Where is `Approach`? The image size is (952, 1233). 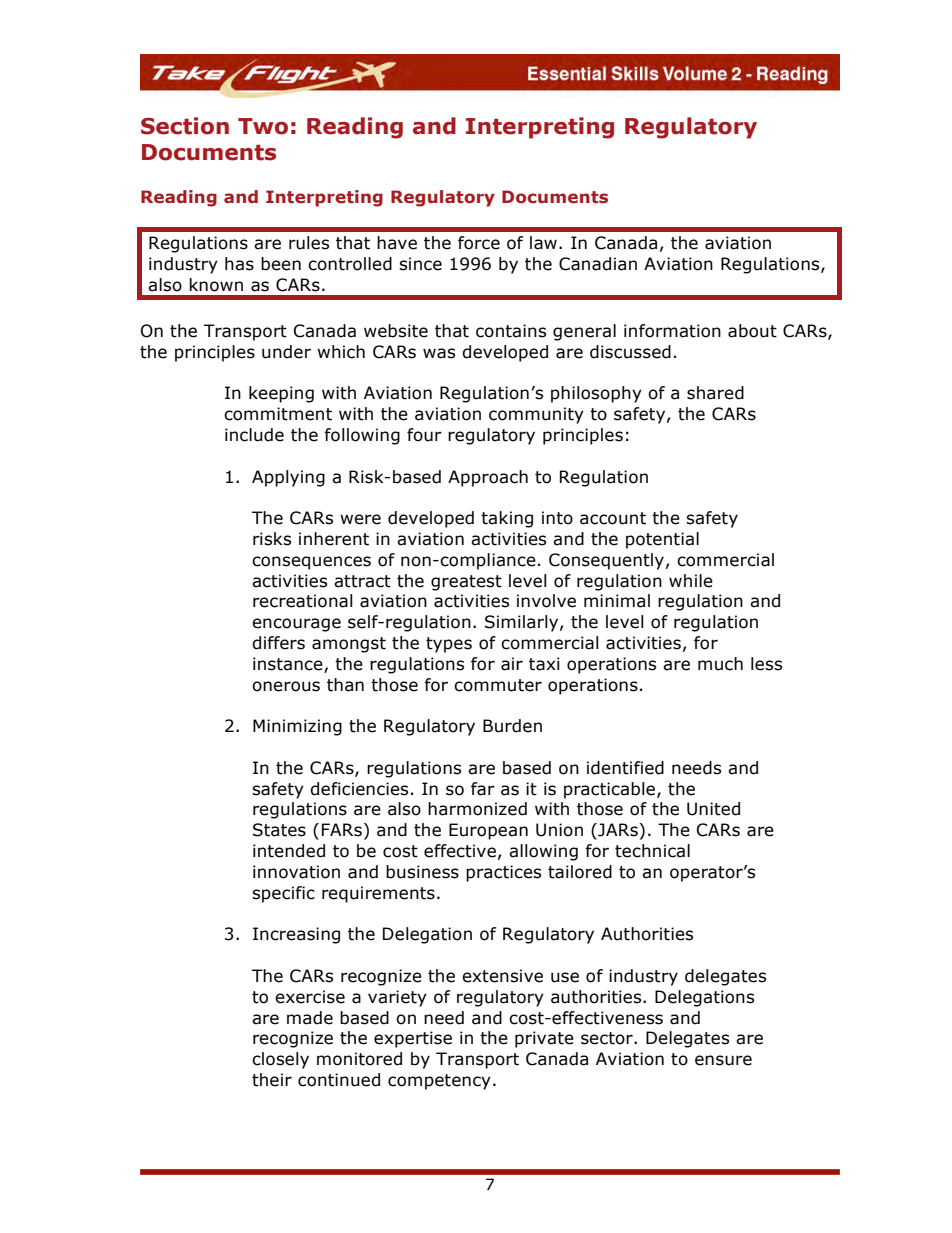 Approach is located at coordinates (488, 478).
